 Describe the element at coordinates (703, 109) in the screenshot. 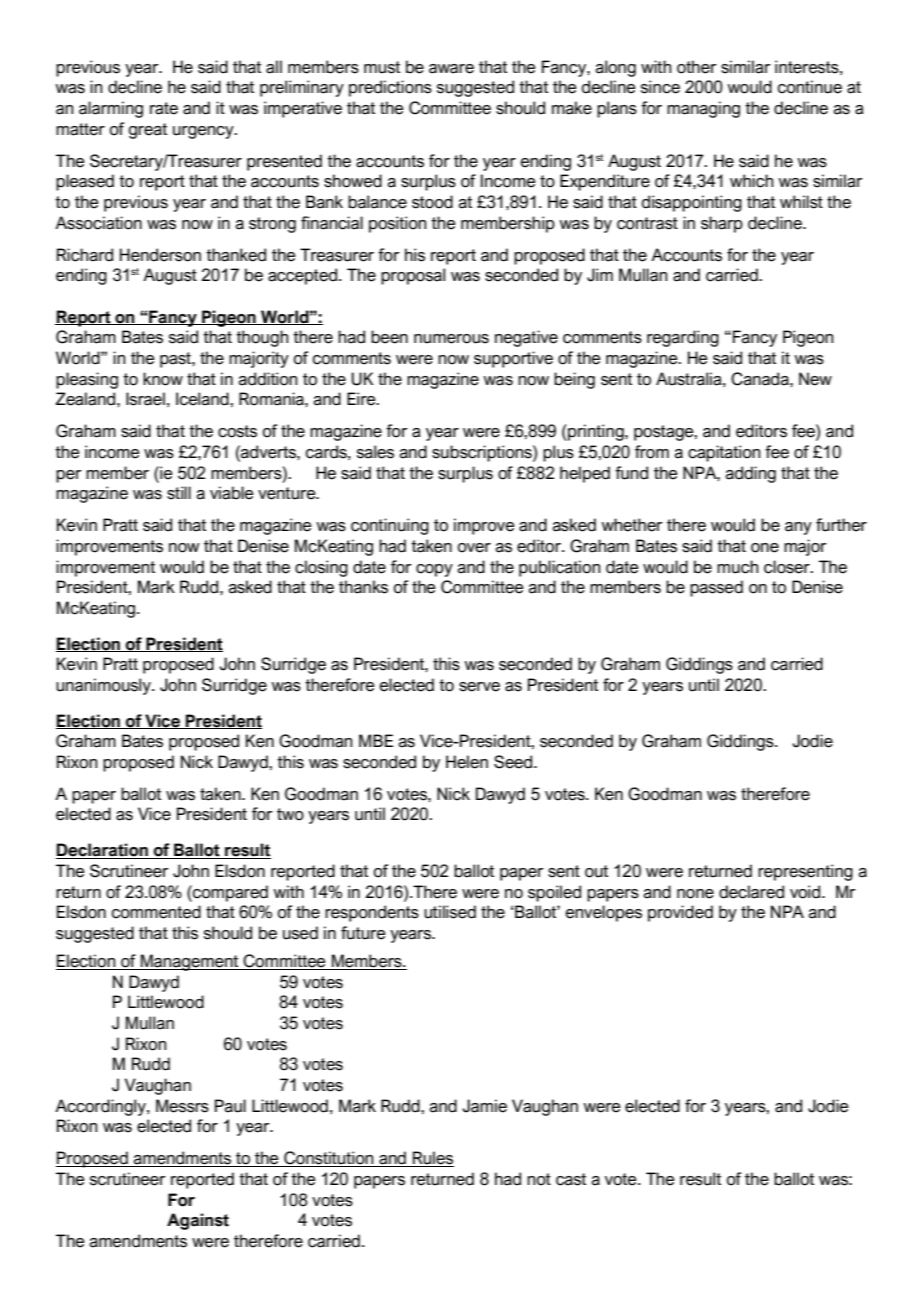

I see `managing` at that location.
